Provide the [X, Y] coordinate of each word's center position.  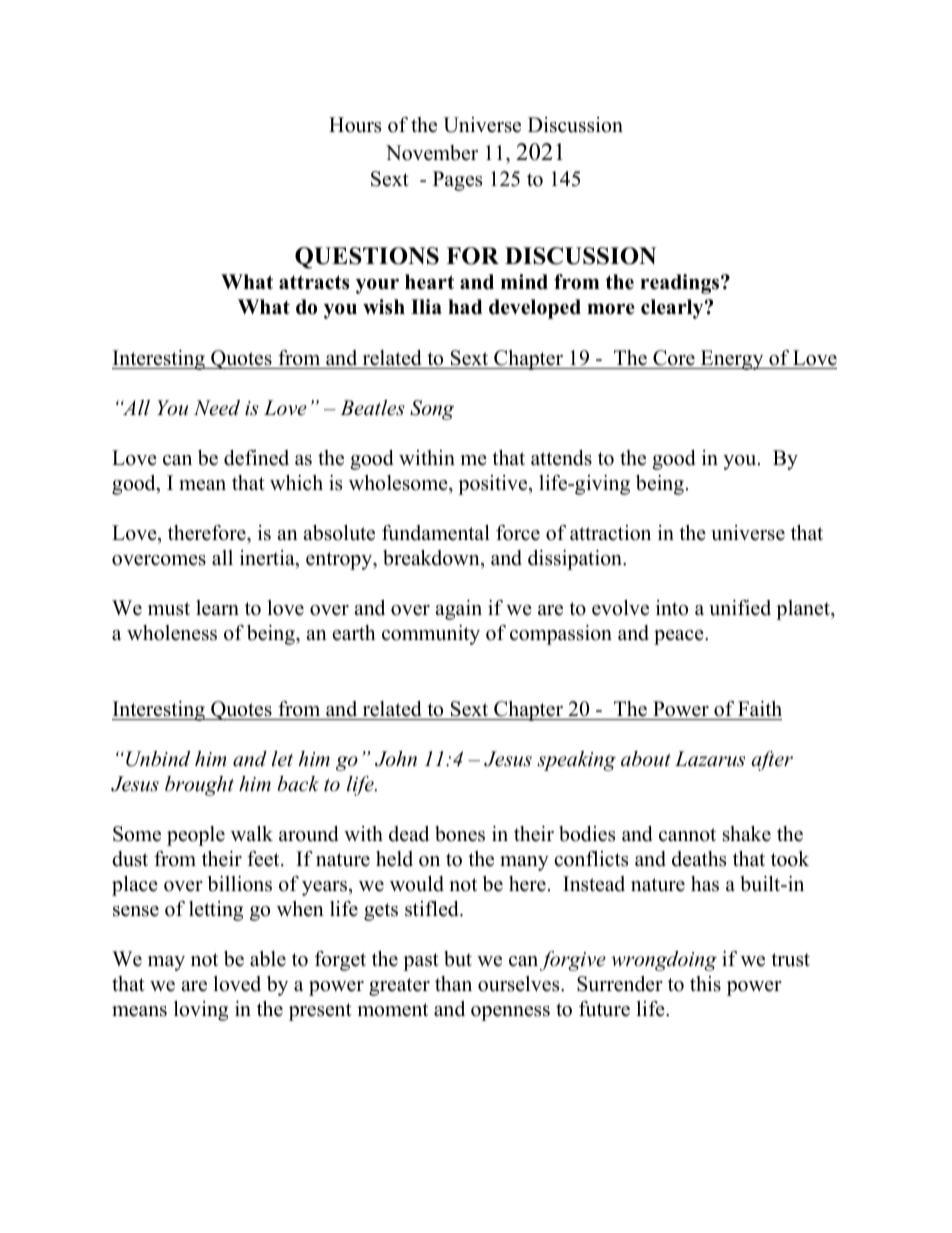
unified [740, 608]
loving [201, 1011]
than [453, 983]
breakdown [432, 558]
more [611, 309]
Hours [355, 125]
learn [217, 608]
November [432, 153]
